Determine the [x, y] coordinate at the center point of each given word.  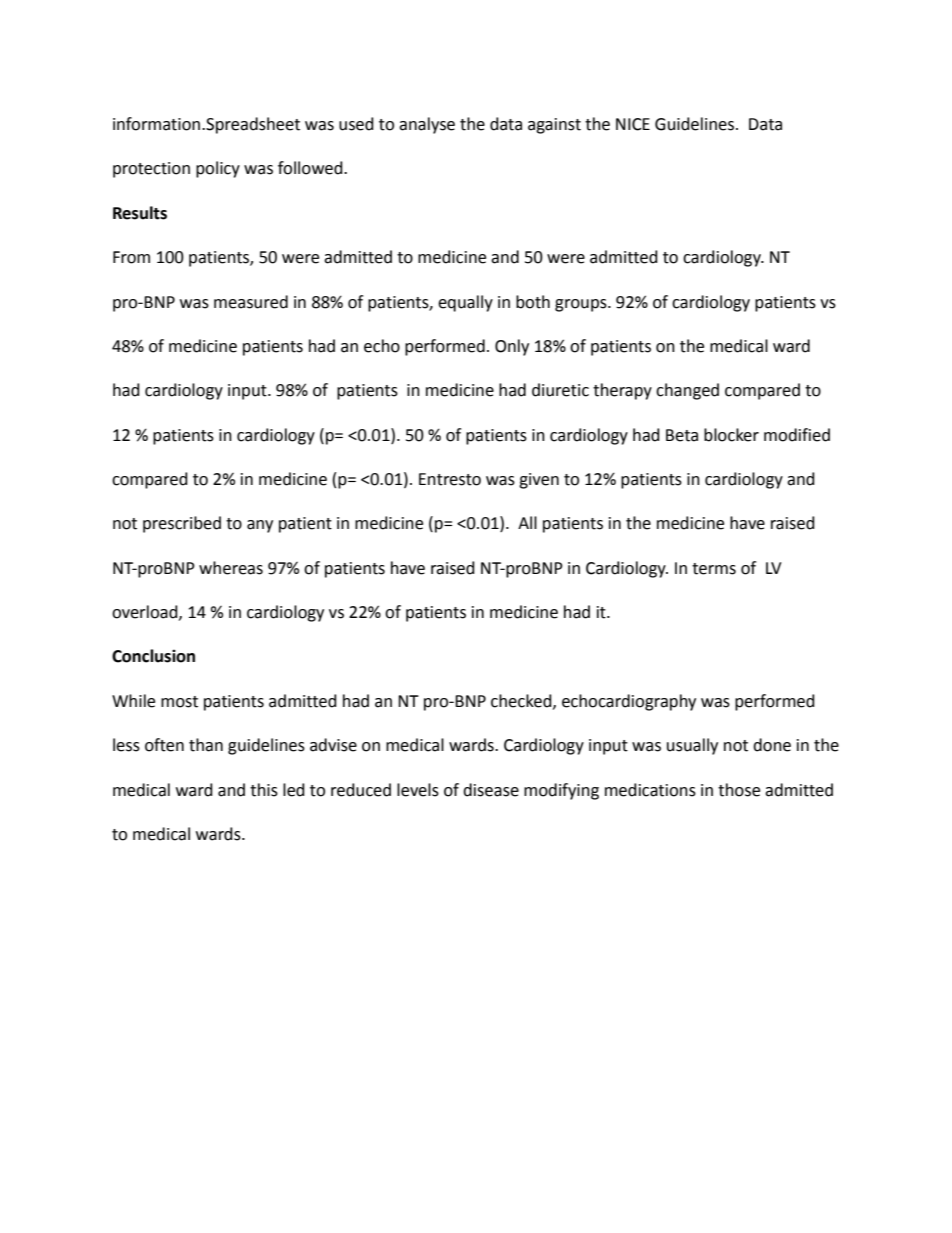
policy [218, 169]
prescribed [182, 524]
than [206, 745]
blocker [731, 435]
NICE [633, 124]
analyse [427, 125]
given [539, 481]
